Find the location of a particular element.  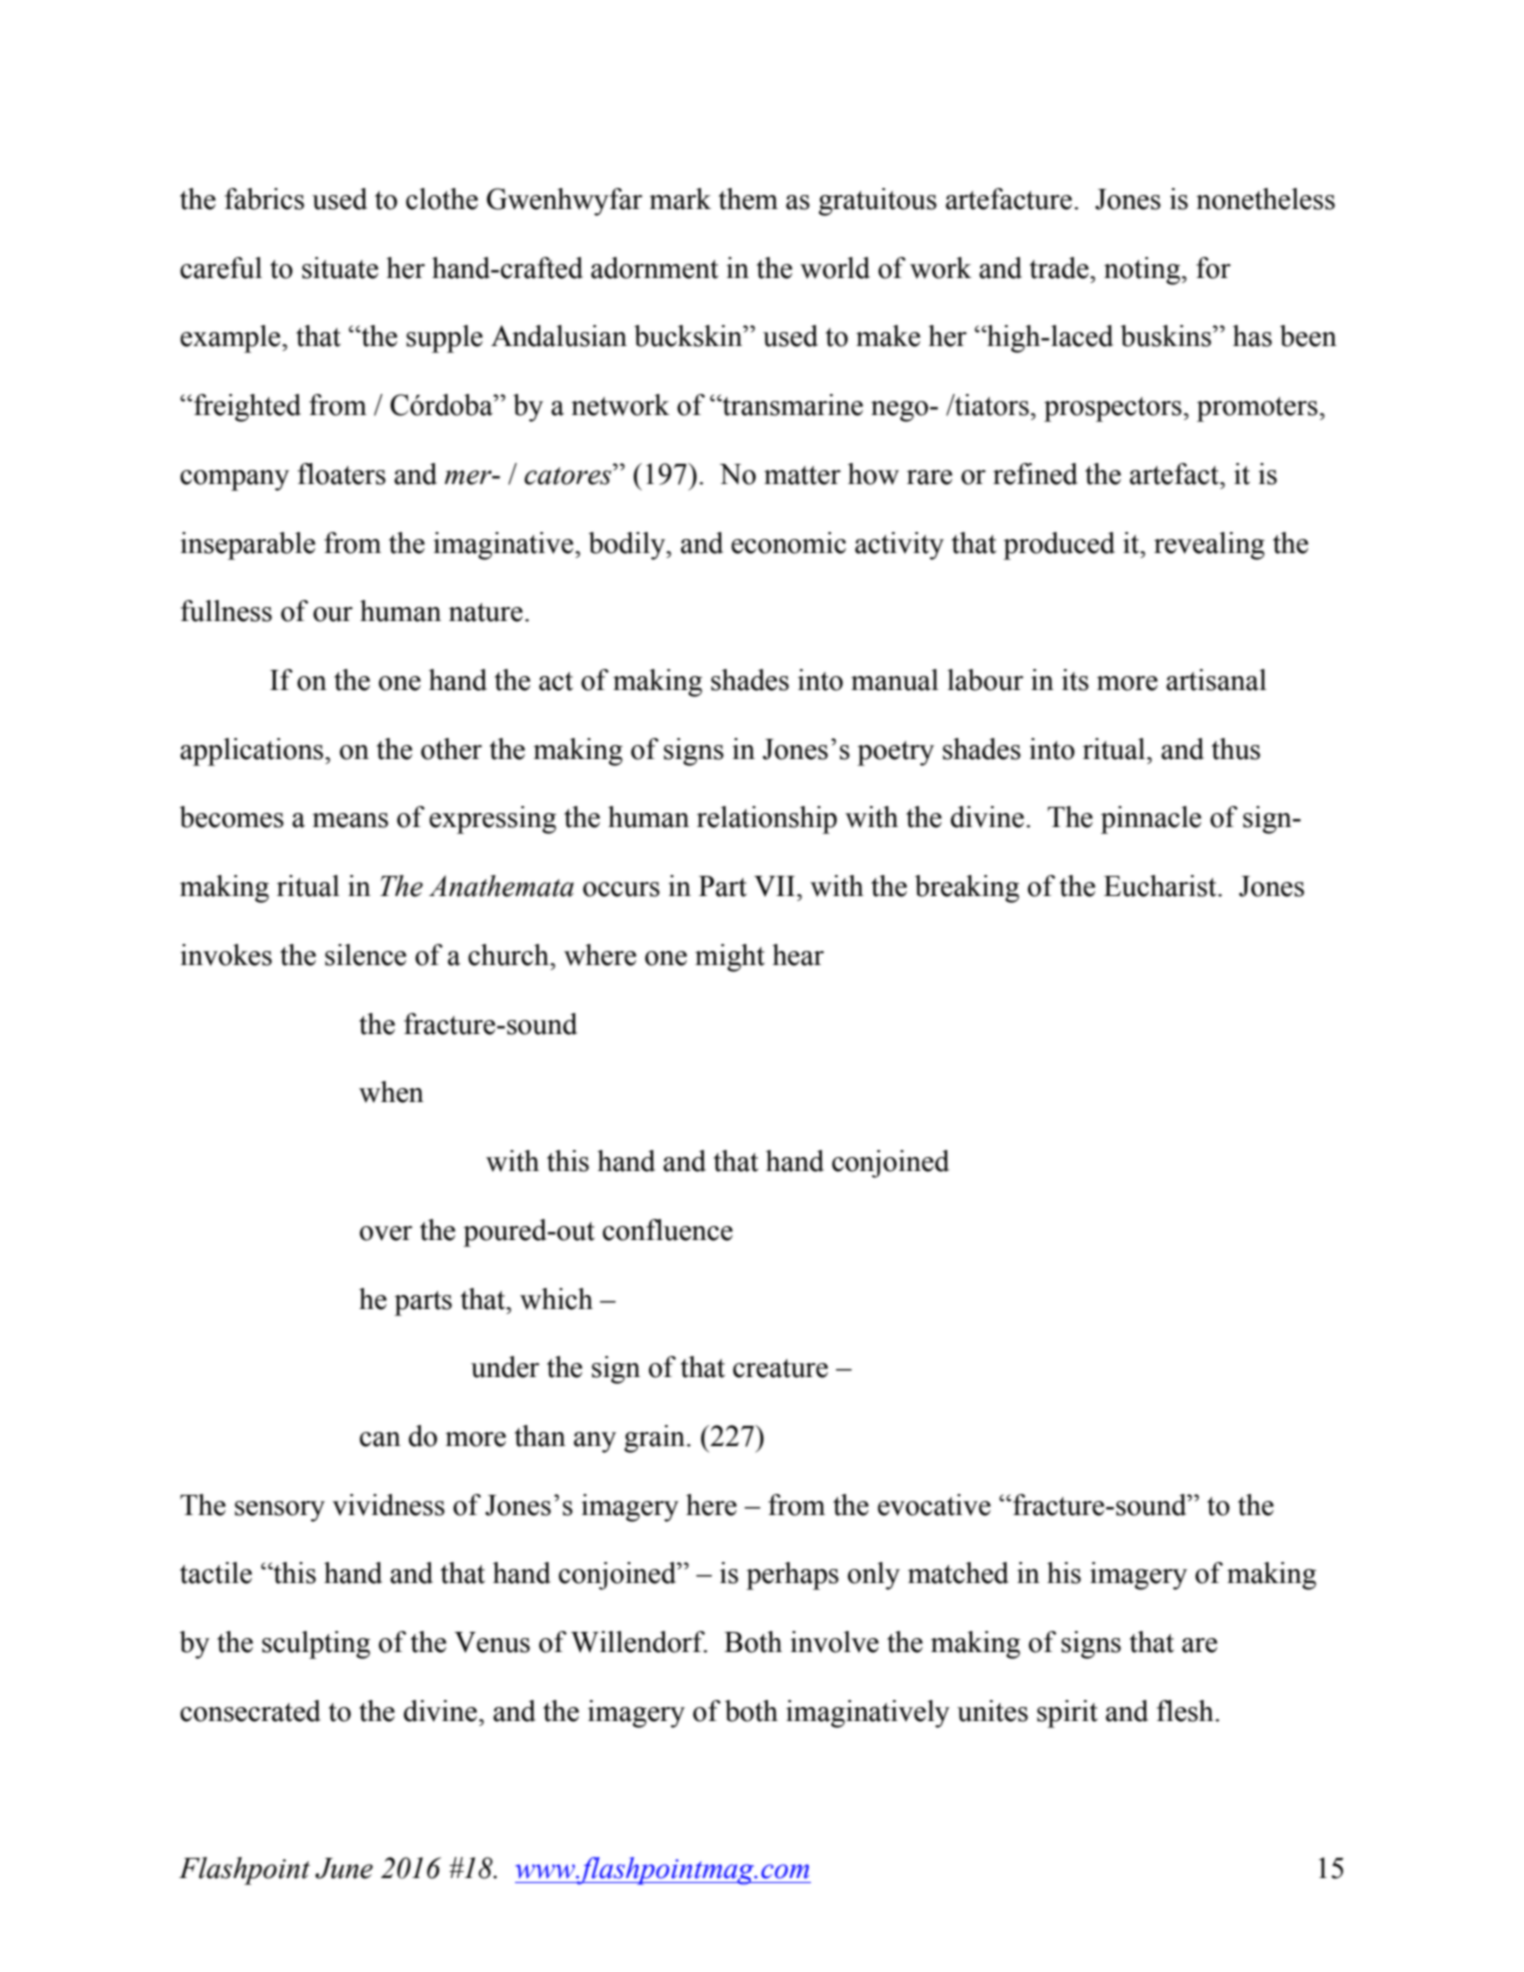

for is located at coordinates (1213, 268).
